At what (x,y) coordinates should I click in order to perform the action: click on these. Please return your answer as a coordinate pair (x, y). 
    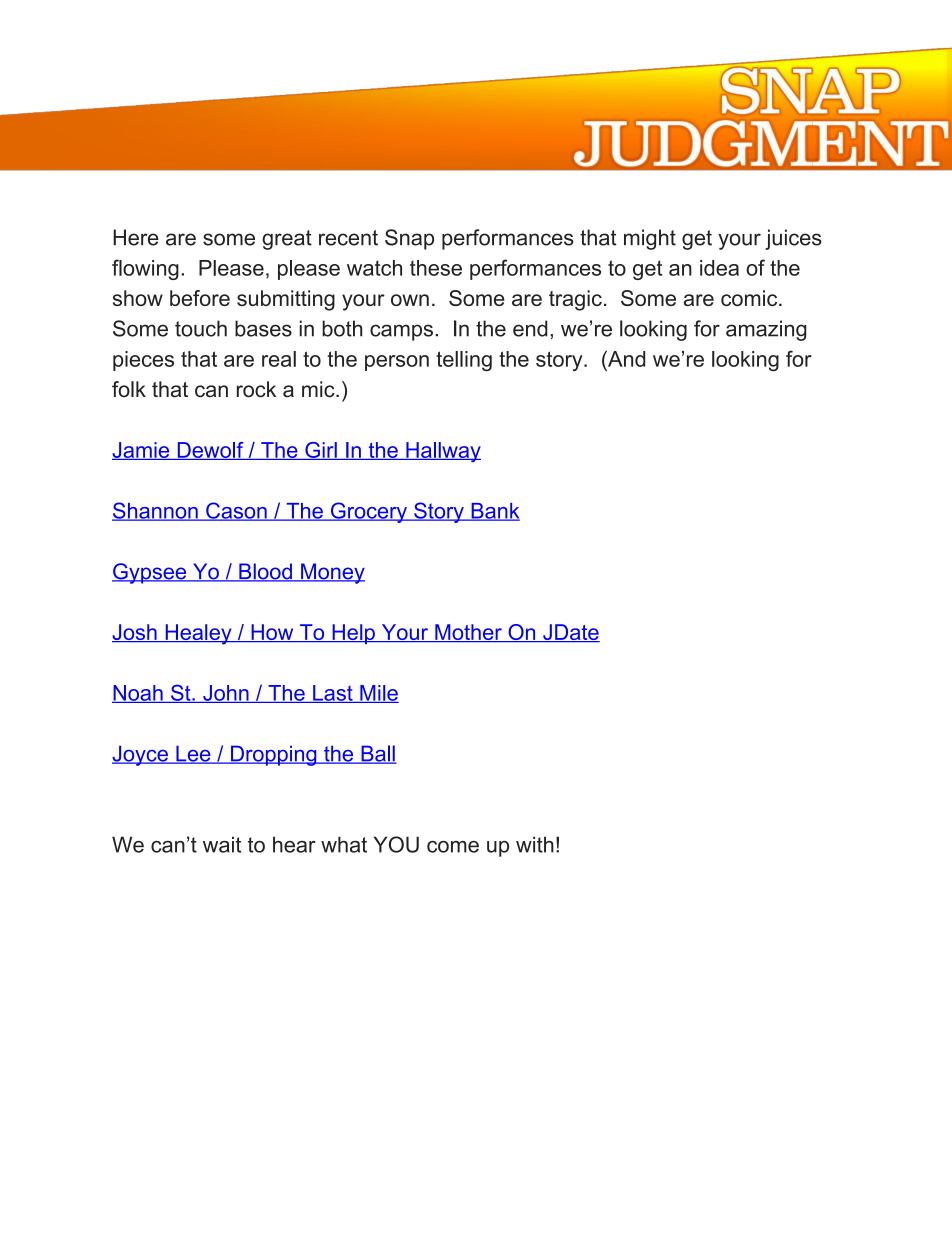
    Looking at the image, I should click on (436, 268).
